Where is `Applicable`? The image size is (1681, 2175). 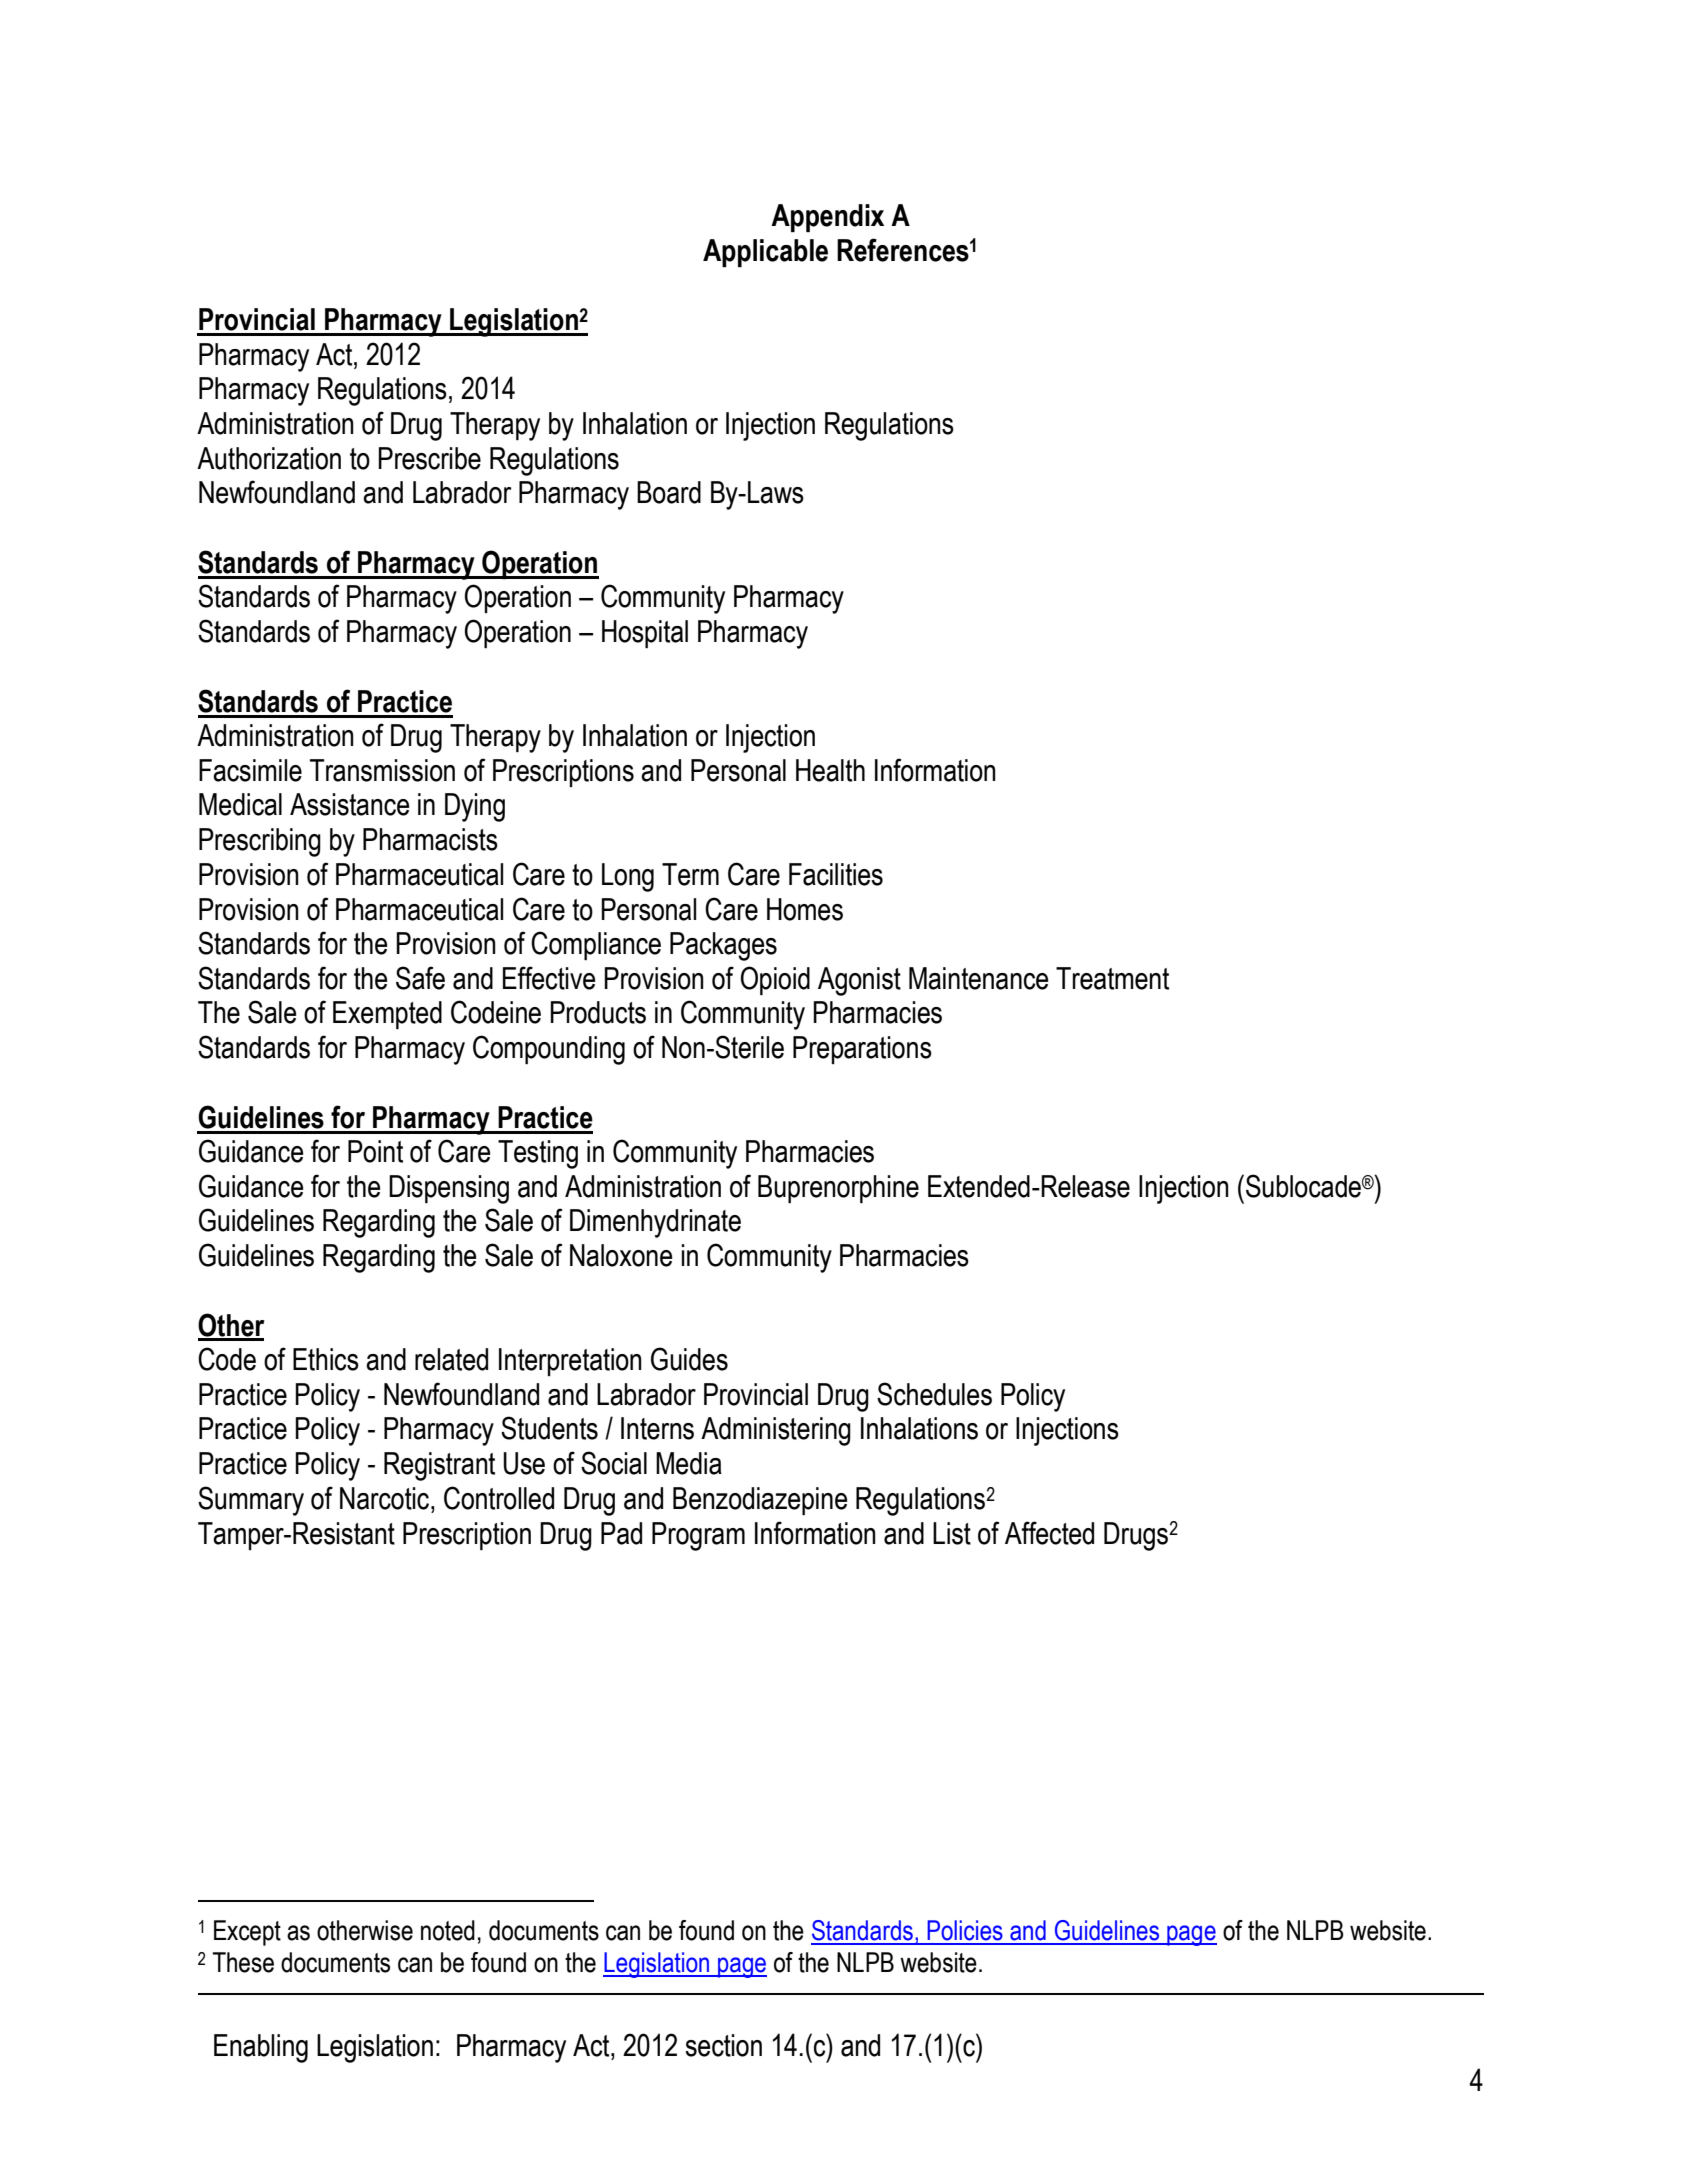 Applicable is located at coordinates (765, 253).
